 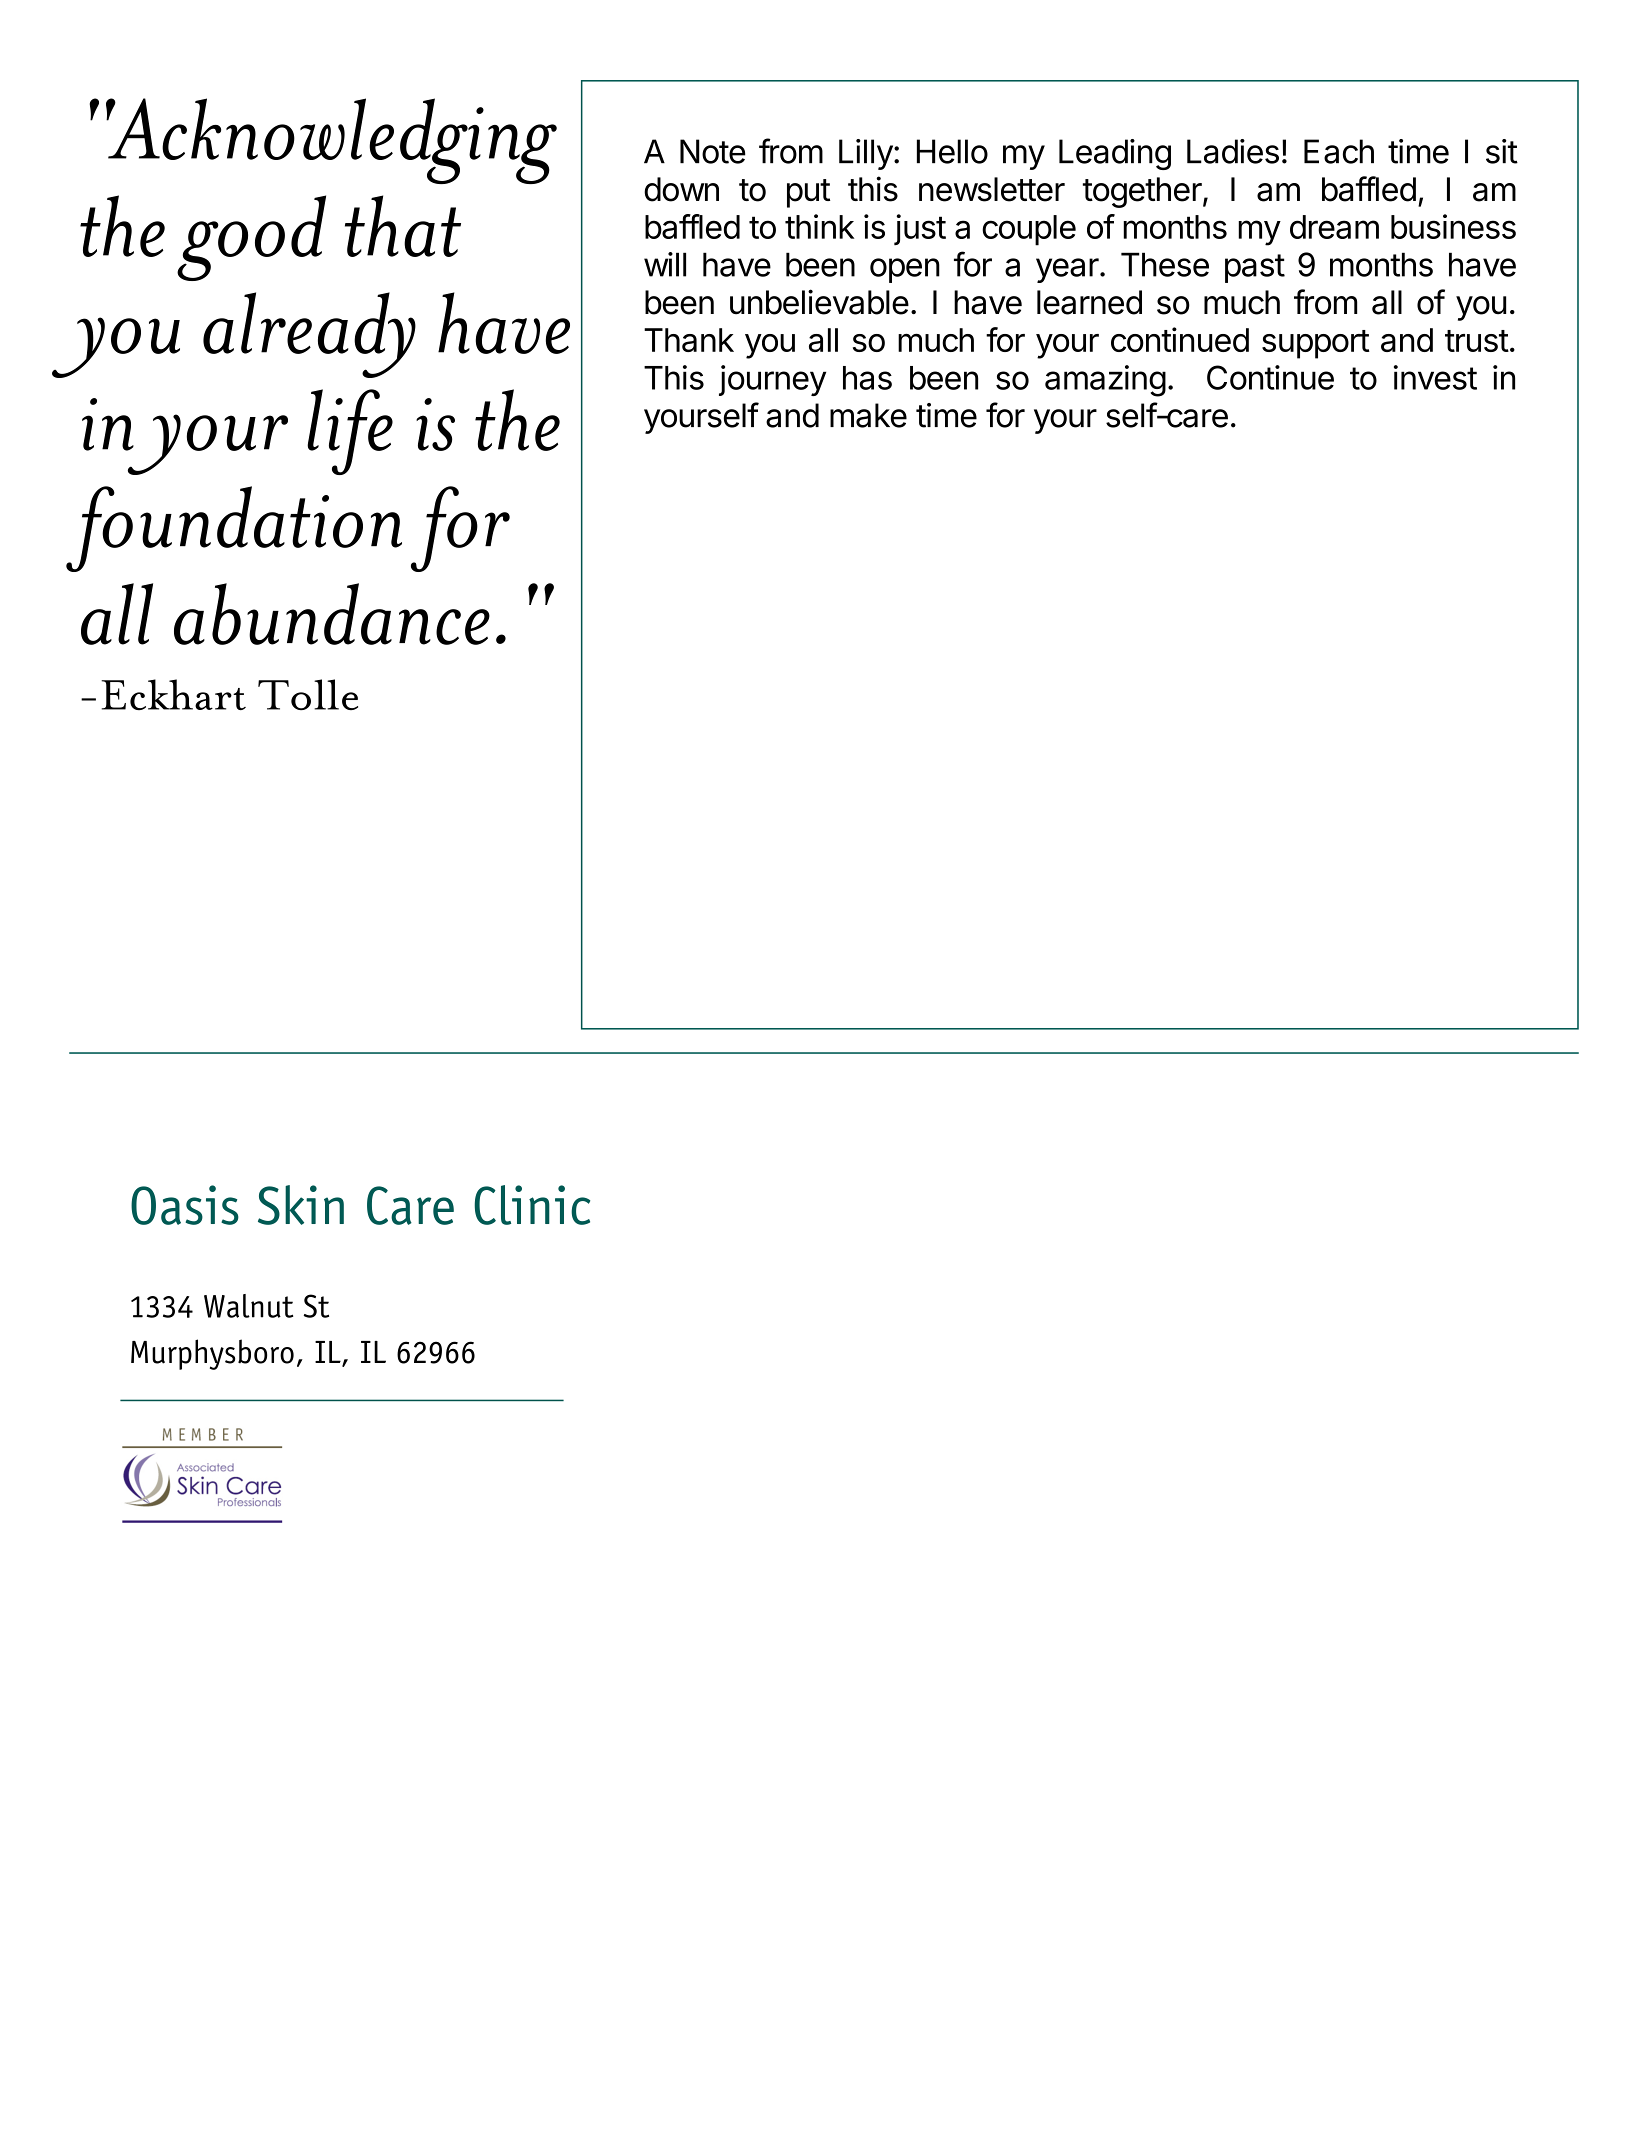 What do you see at coordinates (868, 415) in the screenshot?
I see `make` at bounding box center [868, 415].
